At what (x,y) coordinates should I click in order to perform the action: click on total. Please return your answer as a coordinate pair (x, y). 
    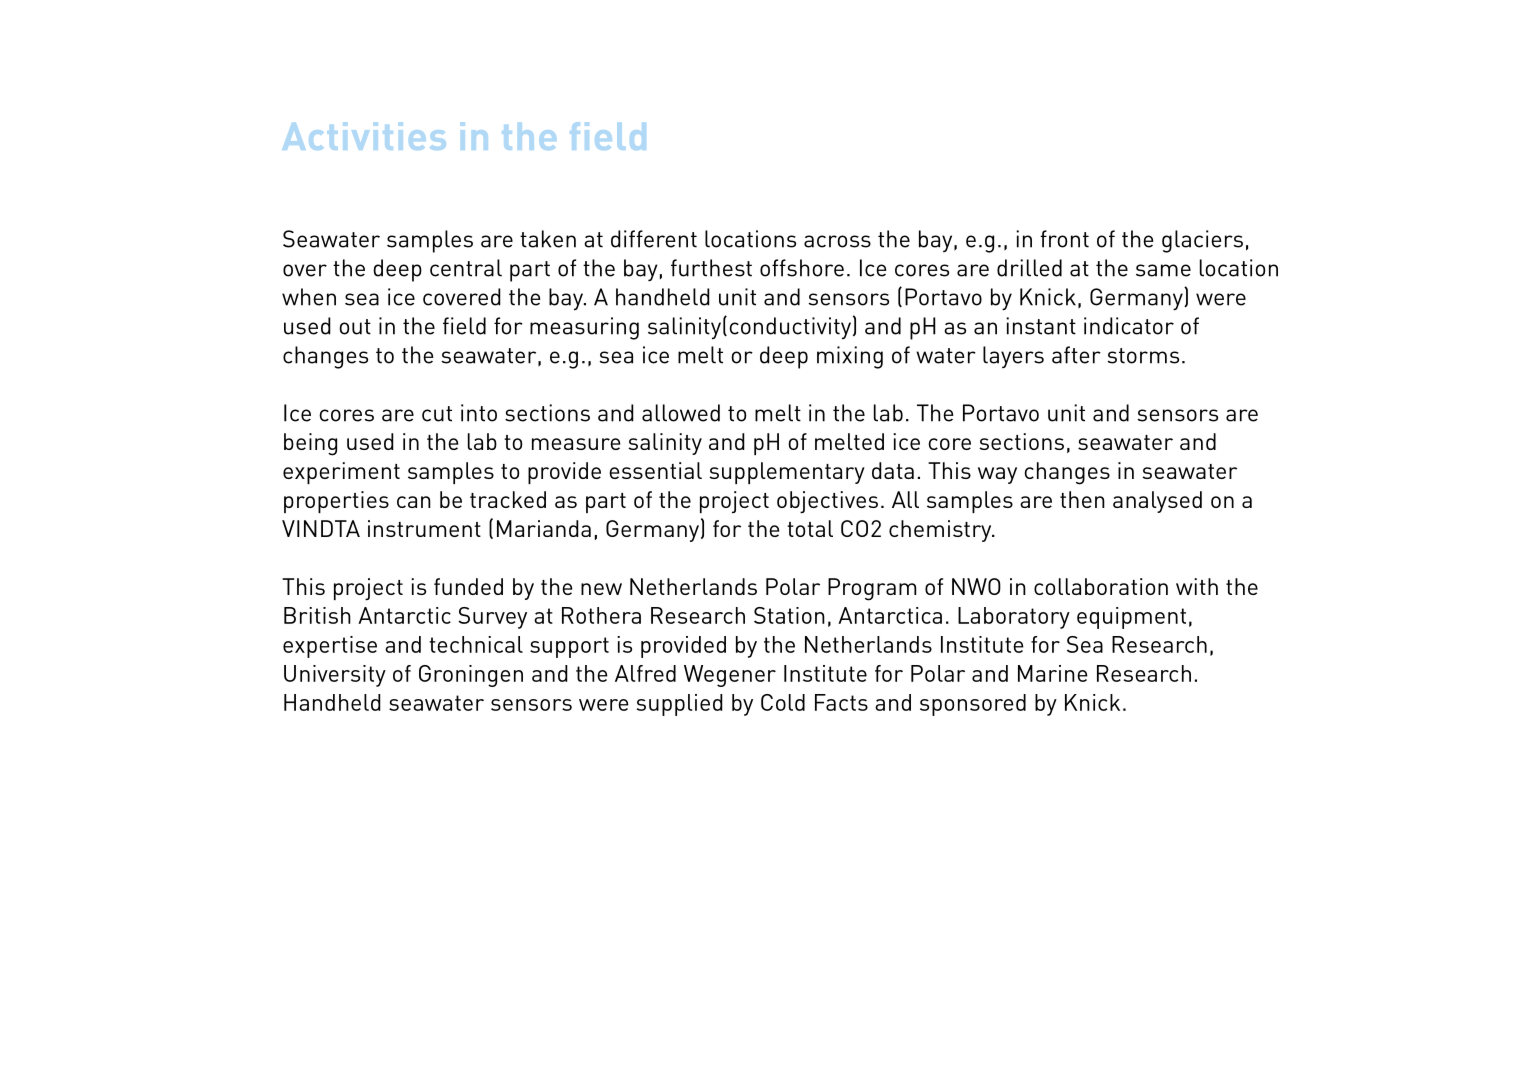
    Looking at the image, I should click on (810, 528).
